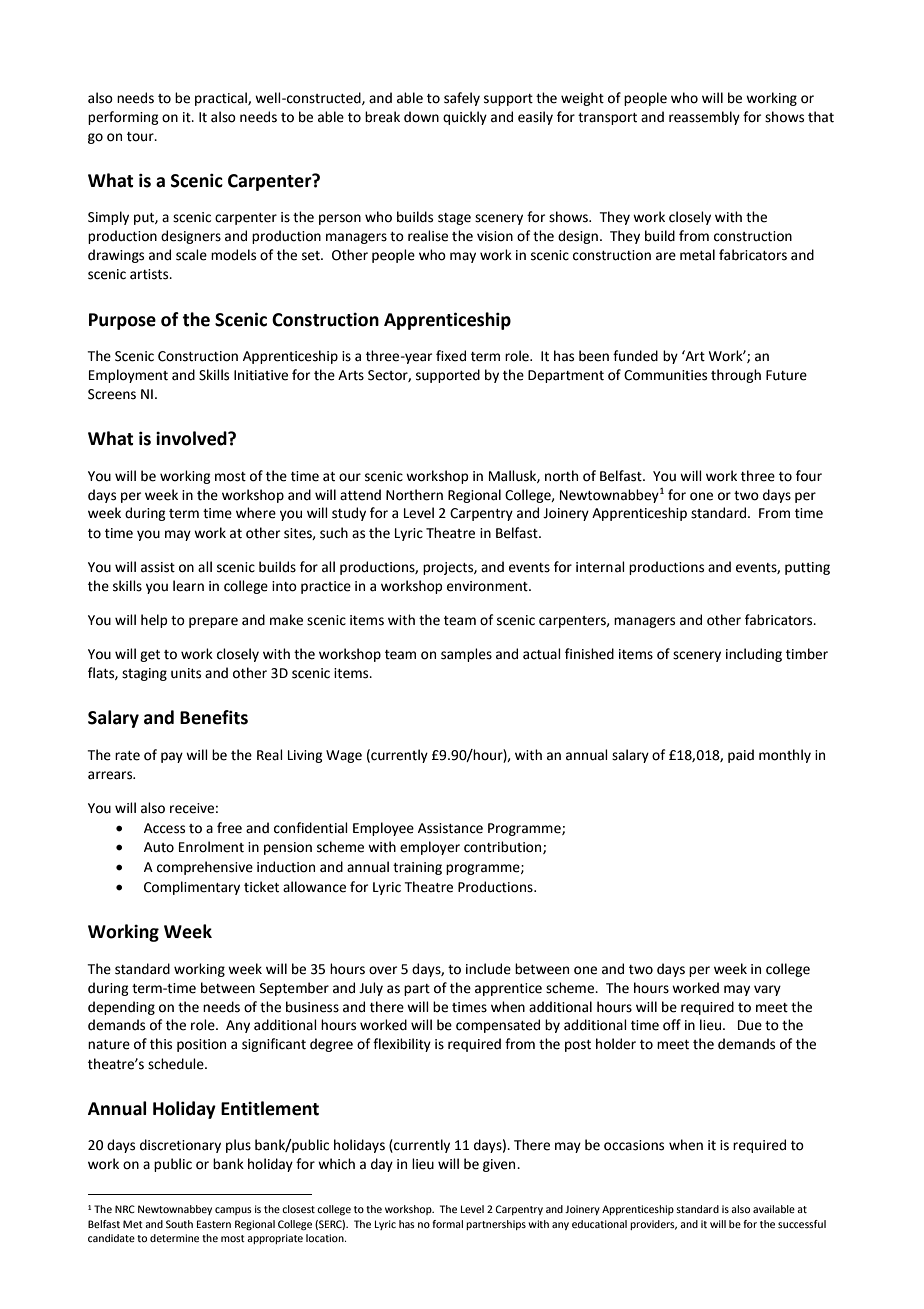 This screenshot has height=1309, width=924. I want to click on paid, so click(741, 756).
